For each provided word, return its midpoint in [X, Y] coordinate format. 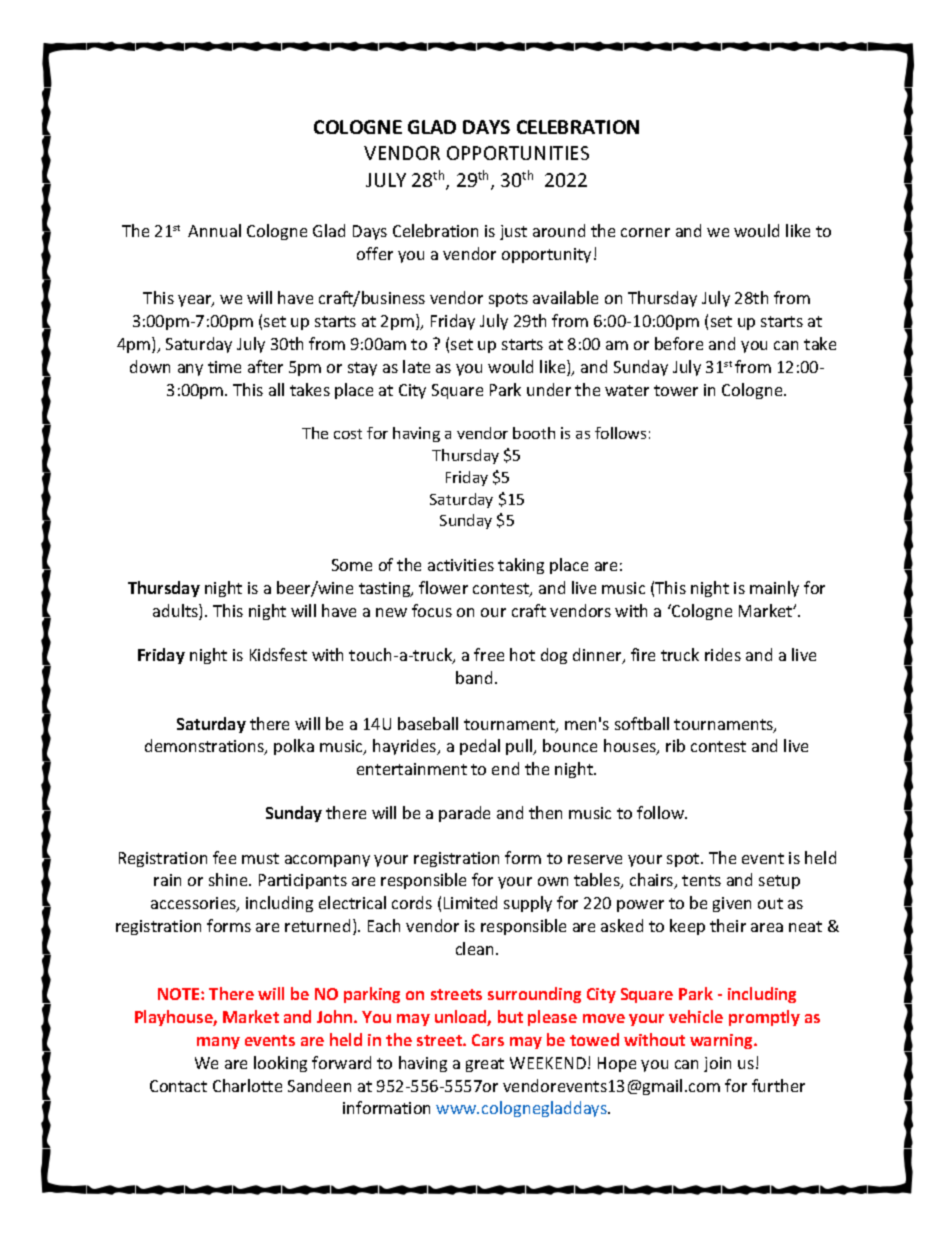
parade [464, 814]
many [218, 1043]
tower [676, 390]
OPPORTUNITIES [518, 153]
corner [645, 232]
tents [701, 880]
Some [352, 565]
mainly [774, 589]
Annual [214, 230]
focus [432, 610]
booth [534, 433]
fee [224, 857]
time [224, 367]
